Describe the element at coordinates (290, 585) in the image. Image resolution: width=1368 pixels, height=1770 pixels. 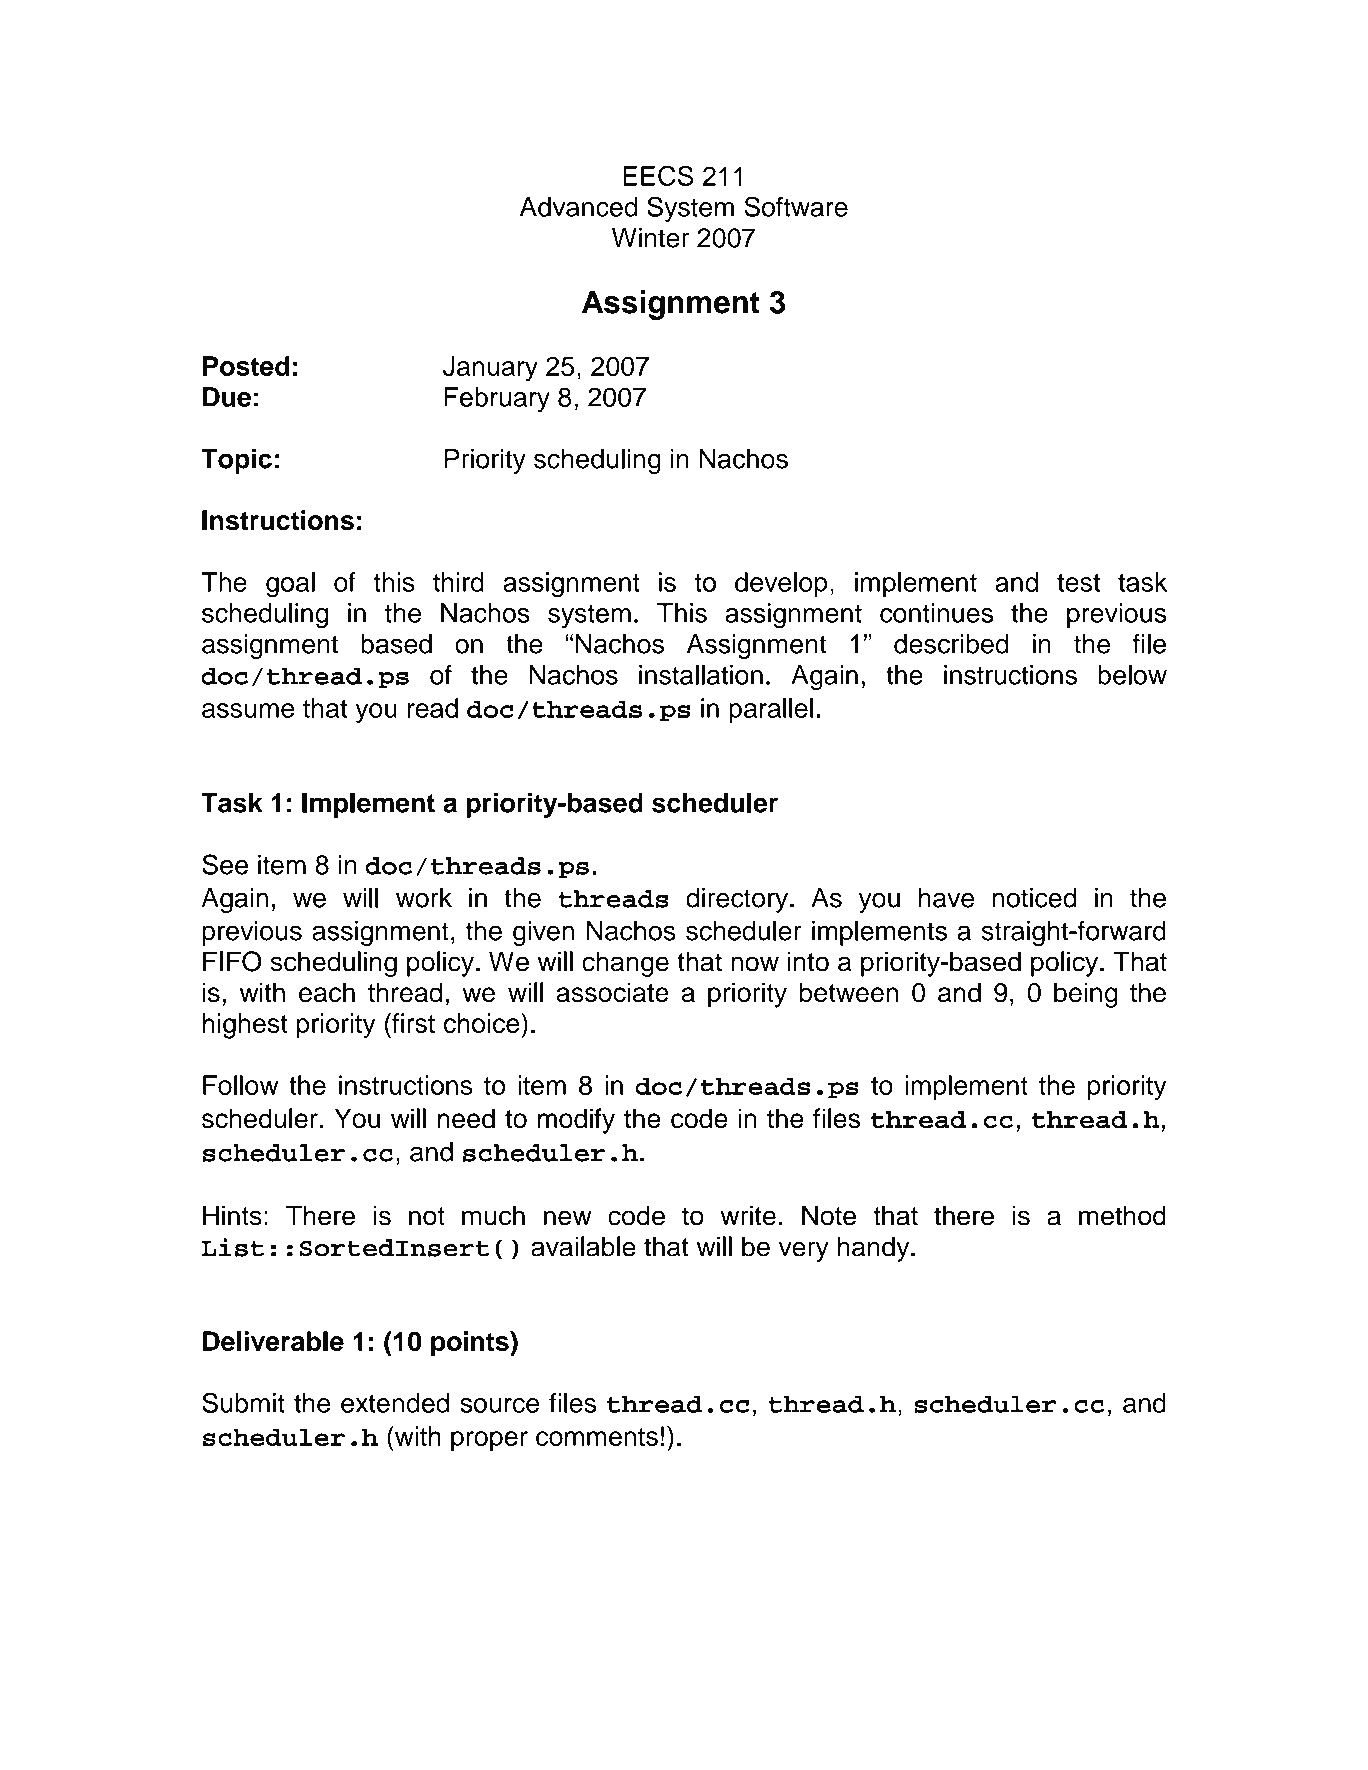
I see `goal` at that location.
